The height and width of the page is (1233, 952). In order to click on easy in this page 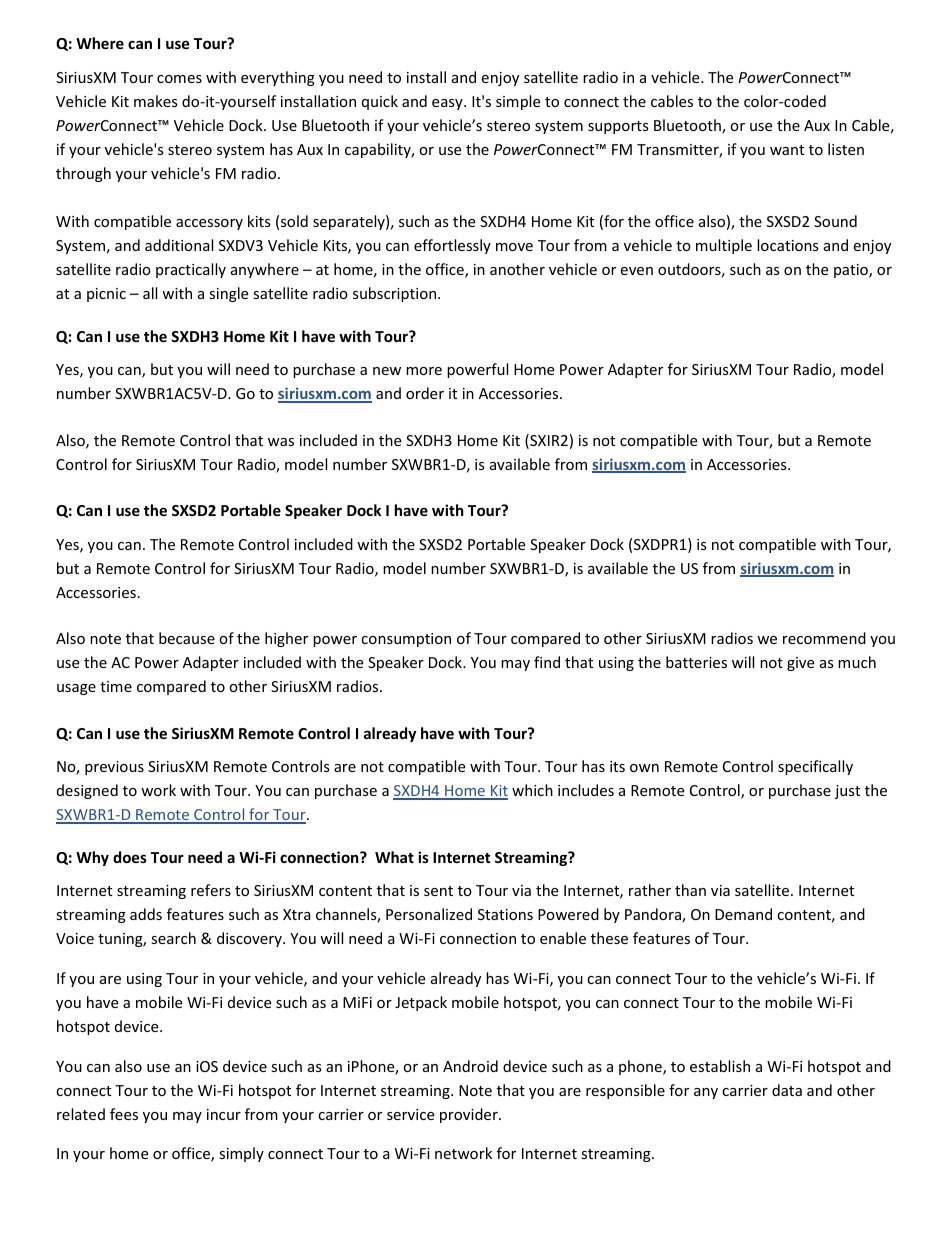, I will do `click(448, 104)`.
